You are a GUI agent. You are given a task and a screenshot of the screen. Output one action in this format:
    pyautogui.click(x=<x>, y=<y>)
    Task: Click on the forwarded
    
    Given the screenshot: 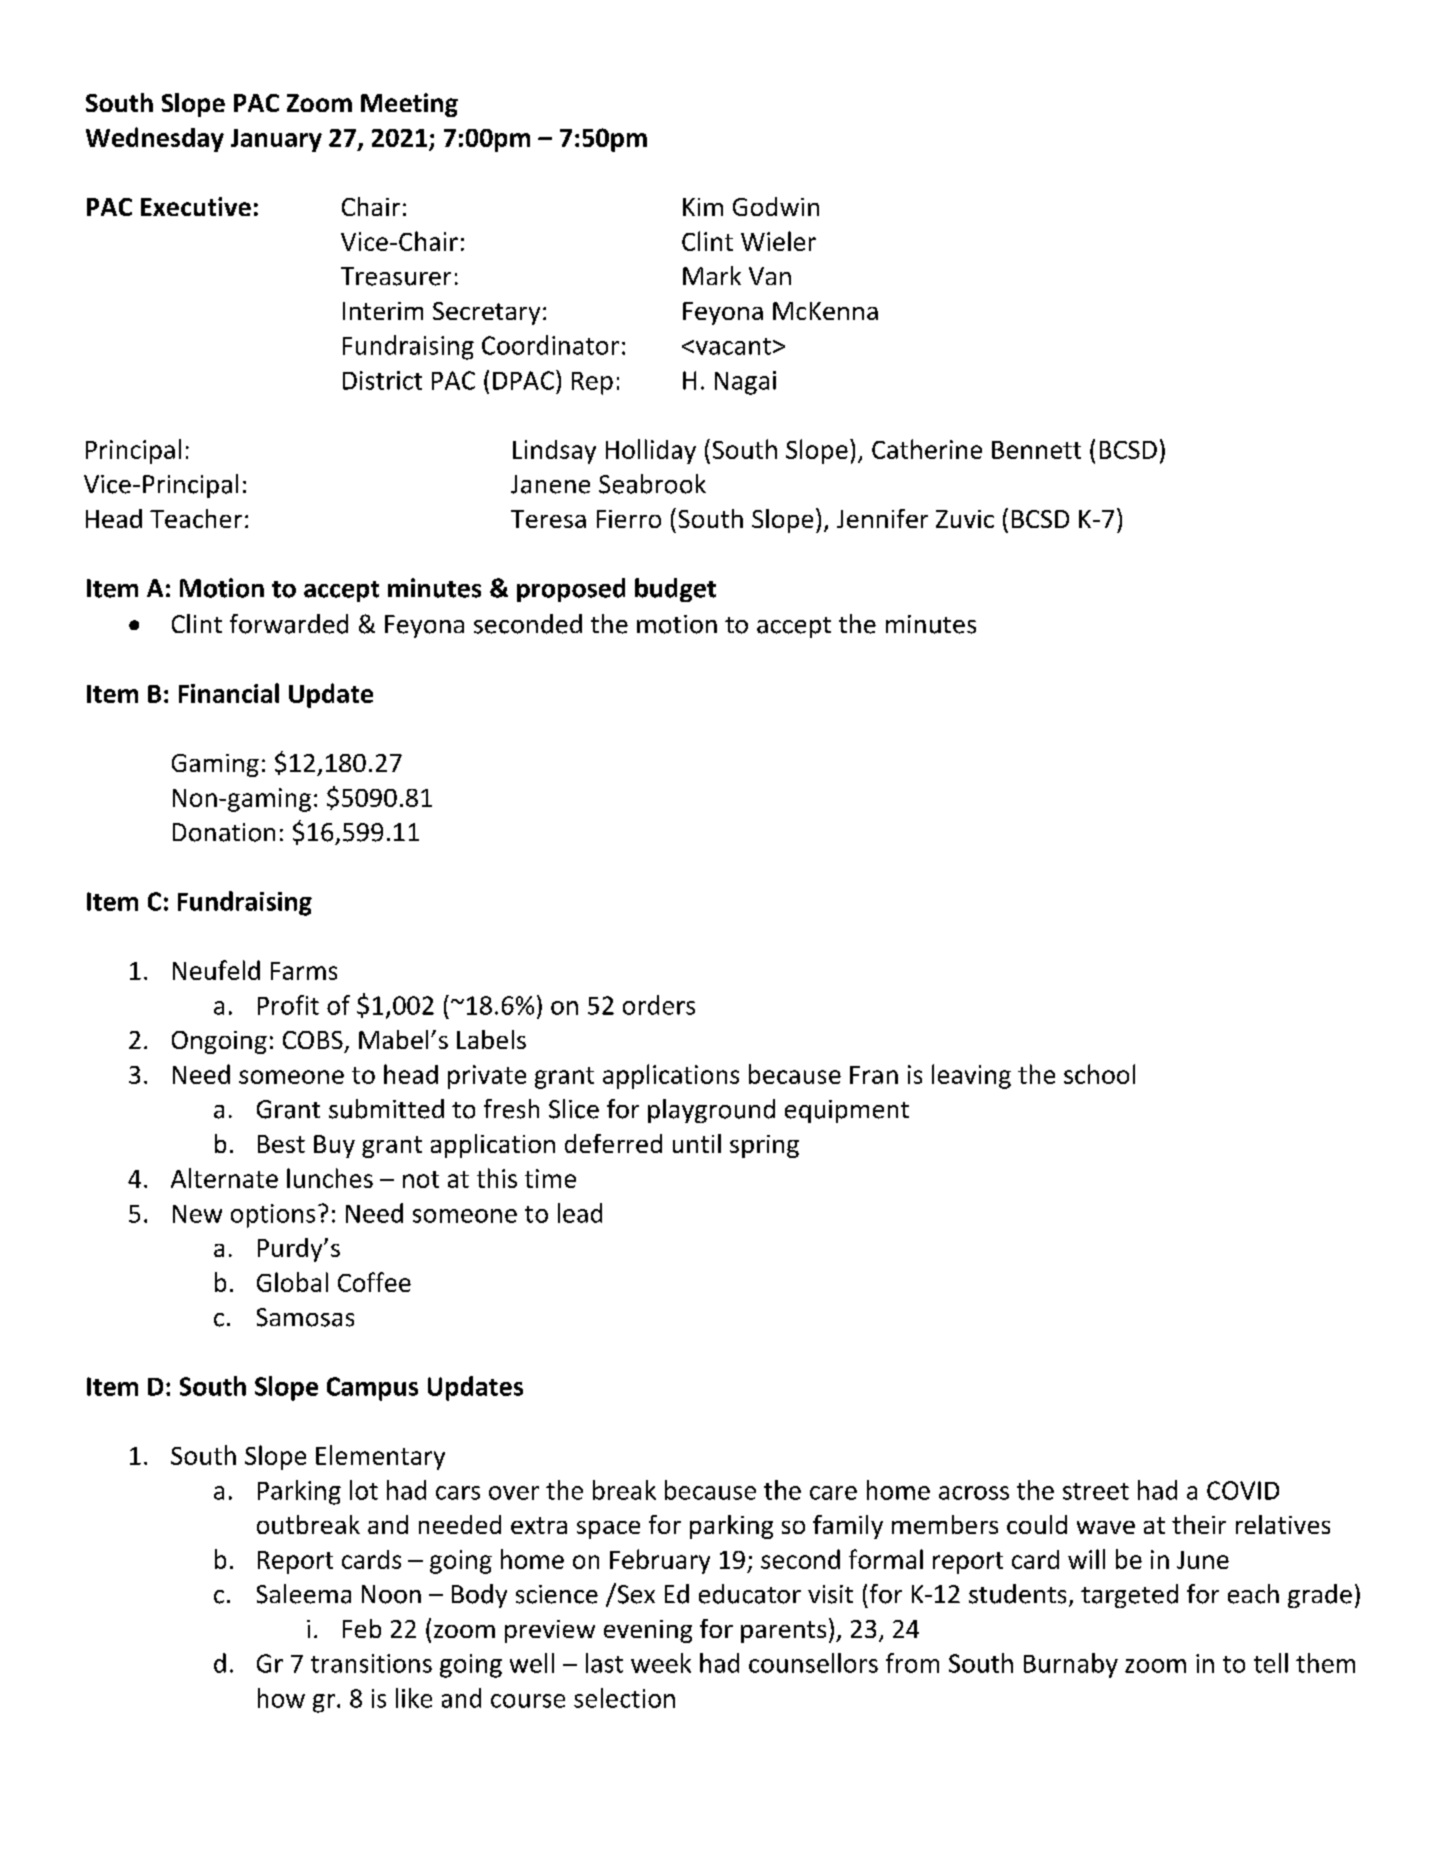 What is the action you would take?
    pyautogui.click(x=289, y=624)
